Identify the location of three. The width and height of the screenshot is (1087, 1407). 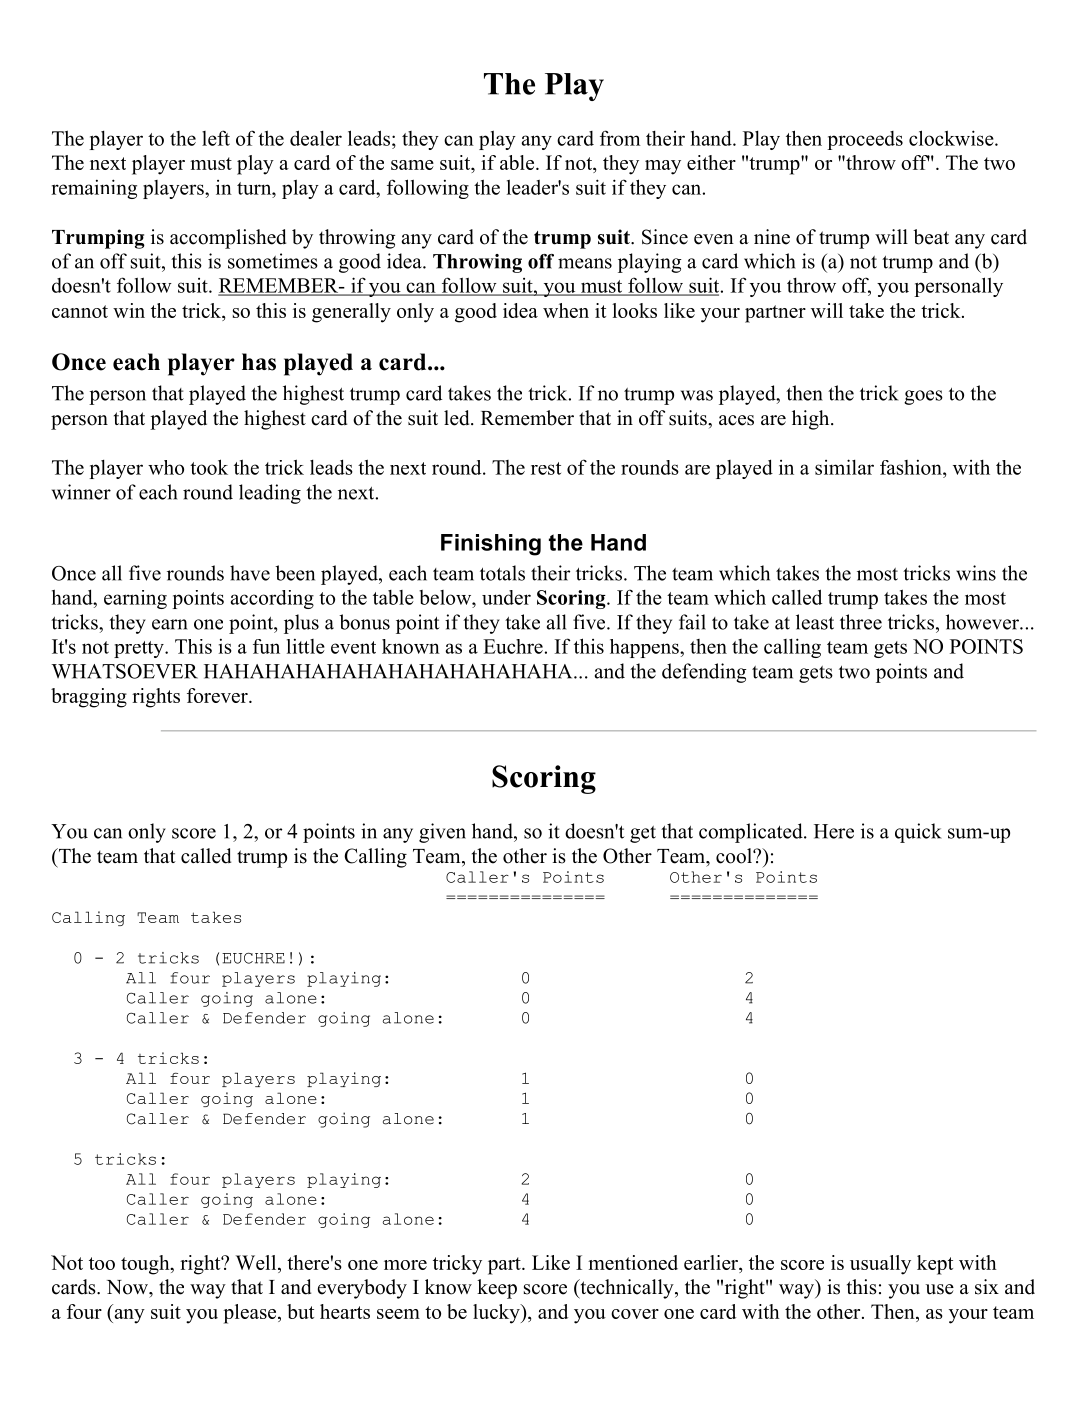
(861, 622).
